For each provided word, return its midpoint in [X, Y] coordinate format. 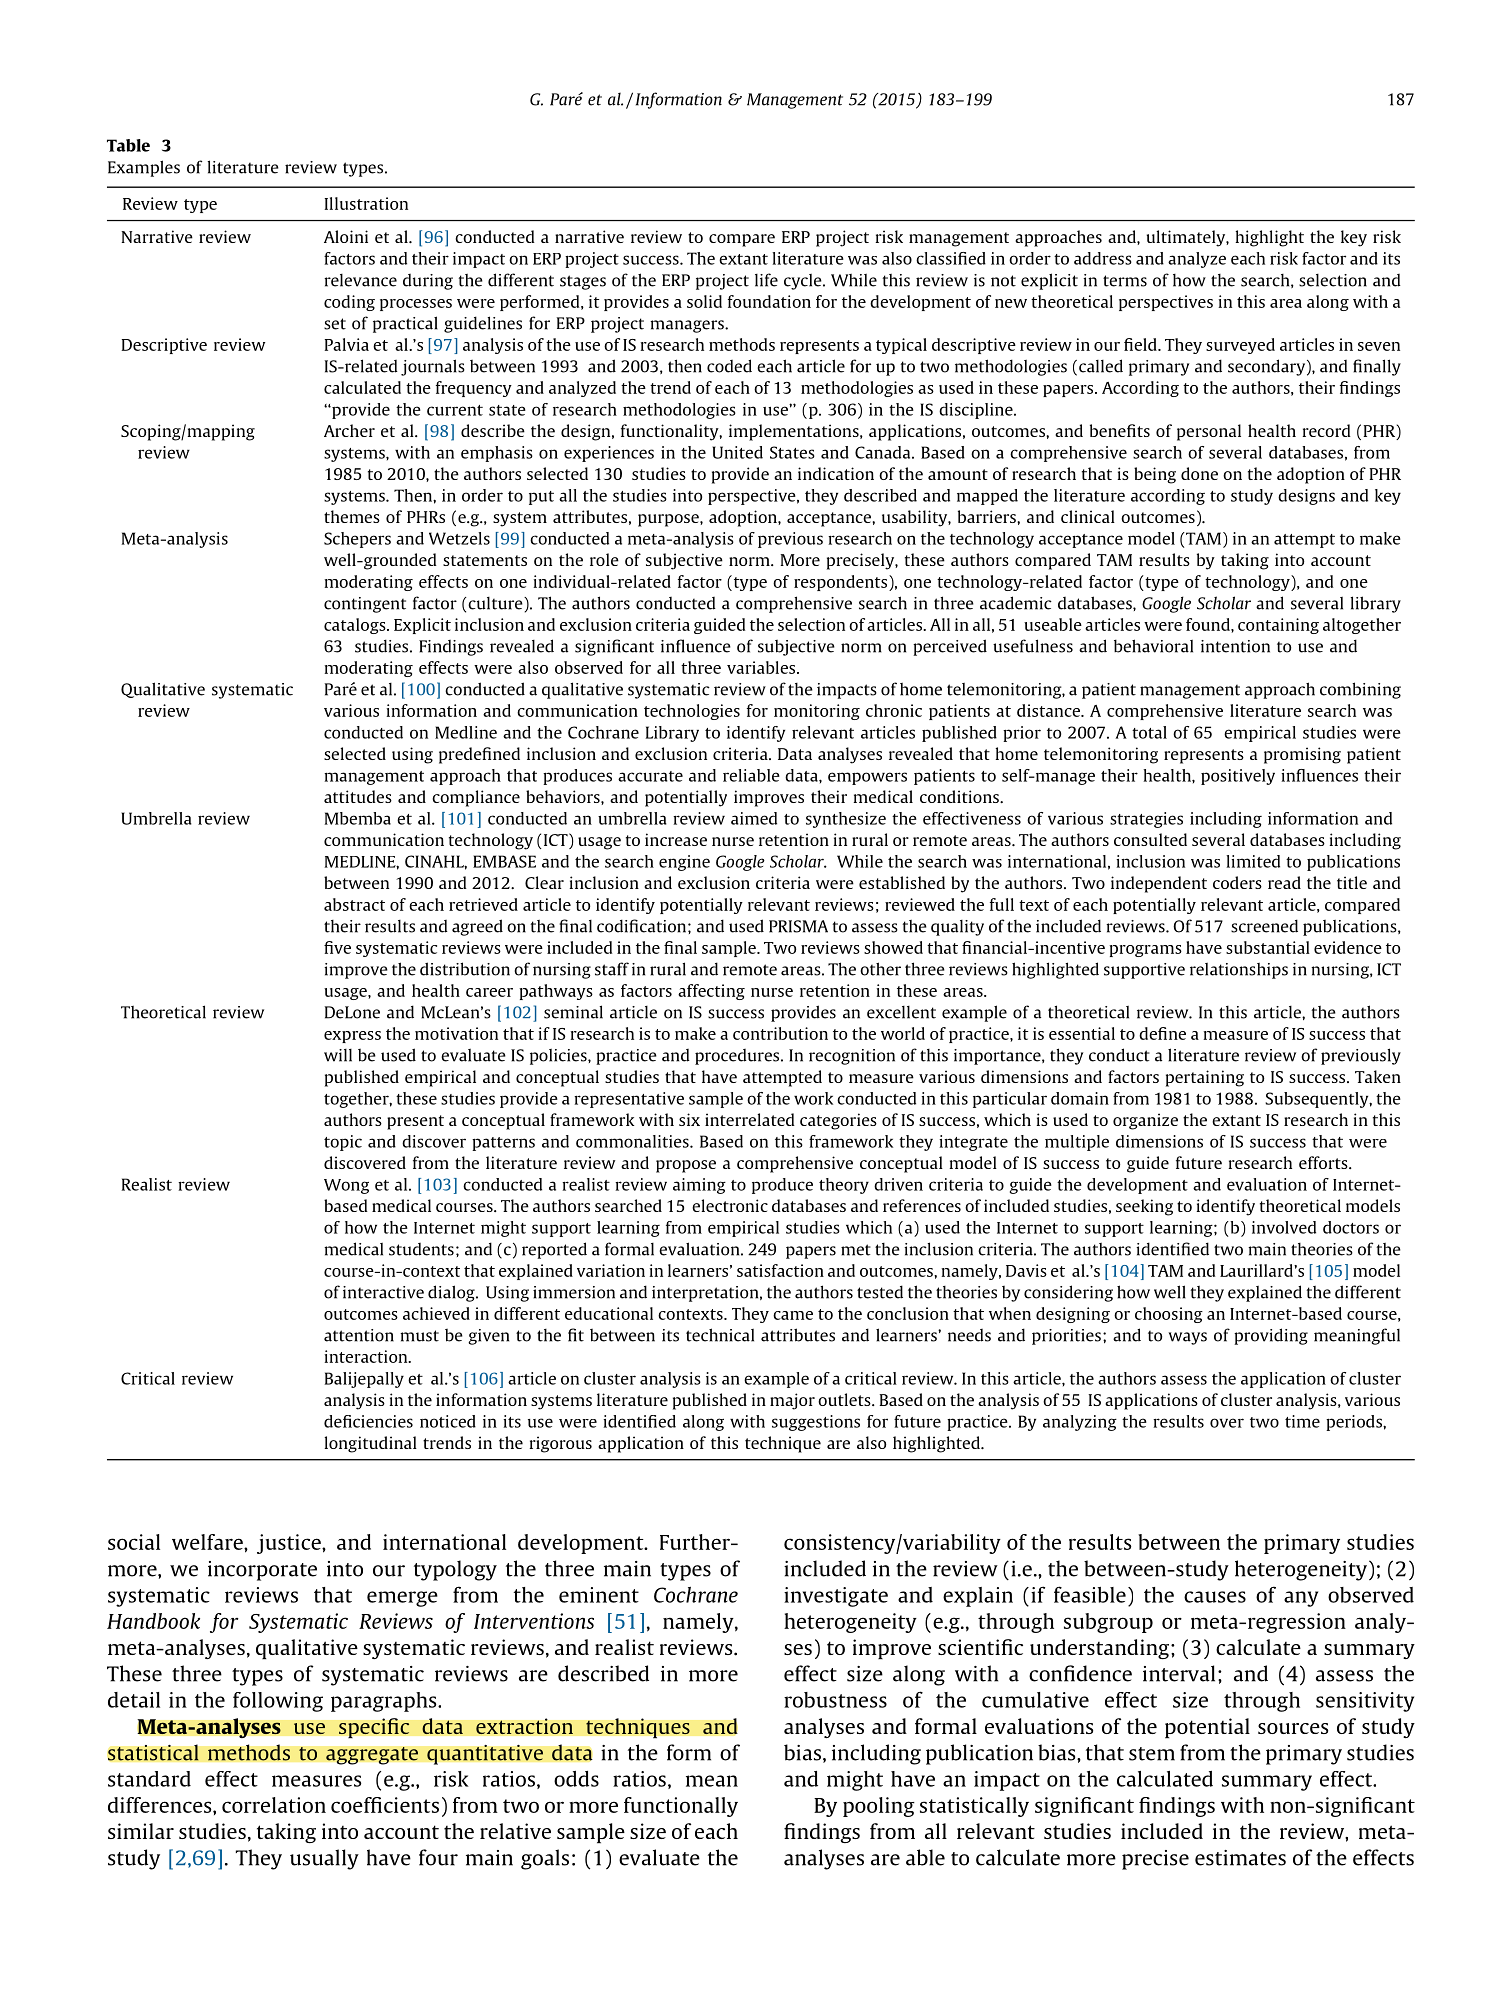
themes [352, 516]
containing [1278, 626]
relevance [360, 280]
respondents [842, 583]
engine [684, 863]
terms [1125, 281]
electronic [730, 1205]
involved [1284, 1227]
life [766, 280]
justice [290, 1544]
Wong [346, 1186]
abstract [354, 904]
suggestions [816, 1423]
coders [1237, 882]
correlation [274, 1805]
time [1302, 1421]
